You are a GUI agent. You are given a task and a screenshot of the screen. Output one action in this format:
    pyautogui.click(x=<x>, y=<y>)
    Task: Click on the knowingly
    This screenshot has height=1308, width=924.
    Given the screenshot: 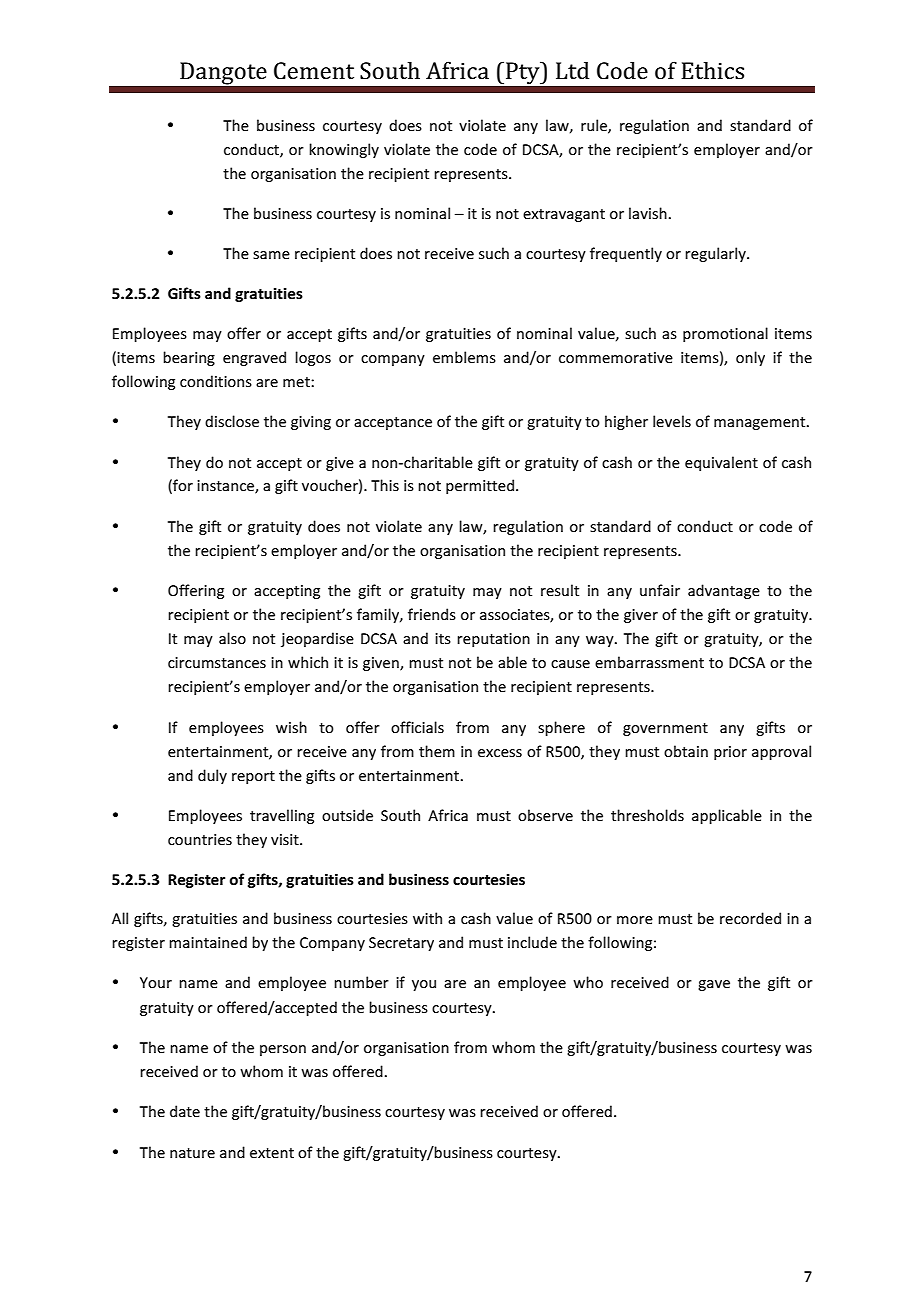 What is the action you would take?
    pyautogui.click(x=344, y=150)
